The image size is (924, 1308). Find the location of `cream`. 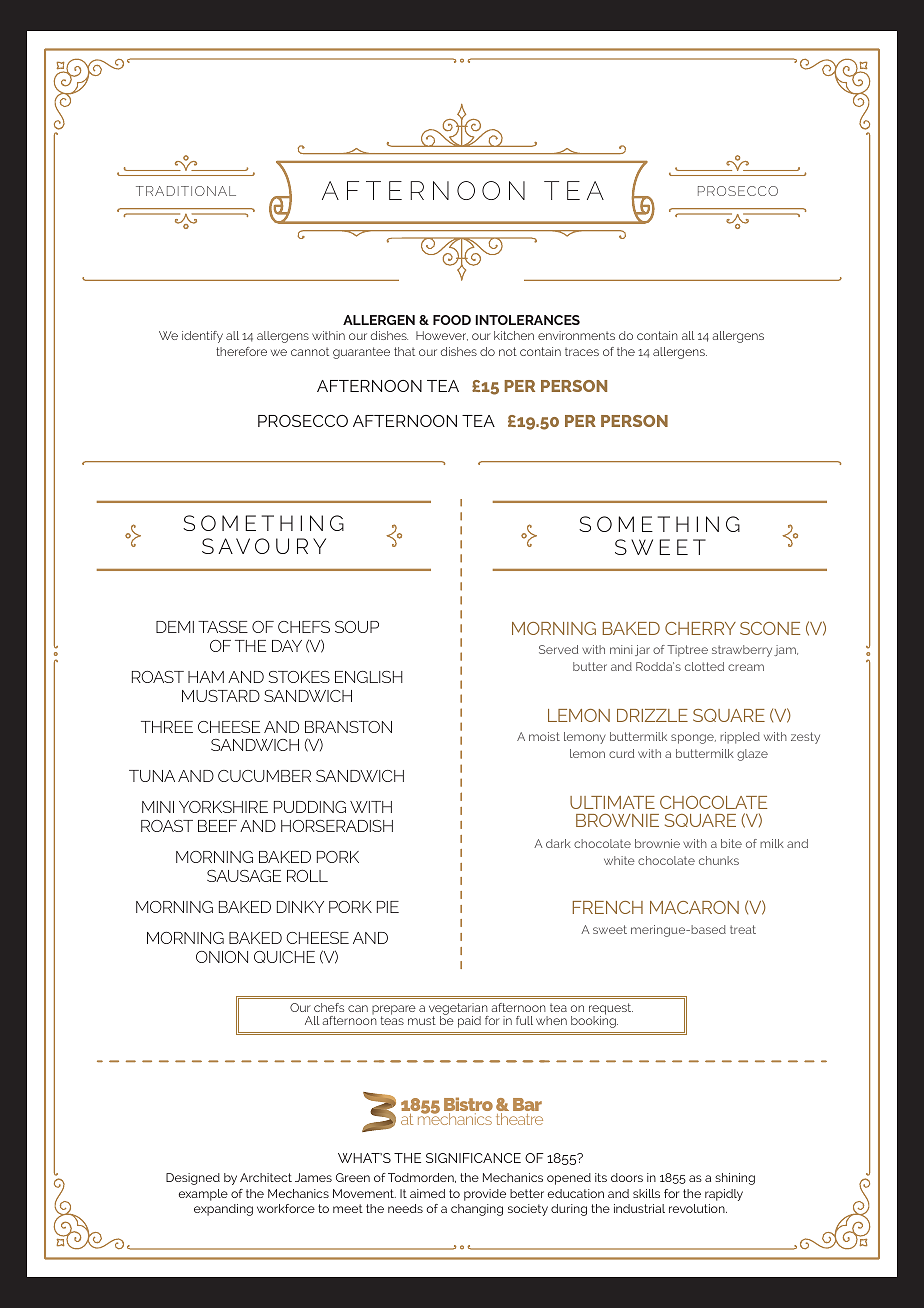

cream is located at coordinates (746, 667).
